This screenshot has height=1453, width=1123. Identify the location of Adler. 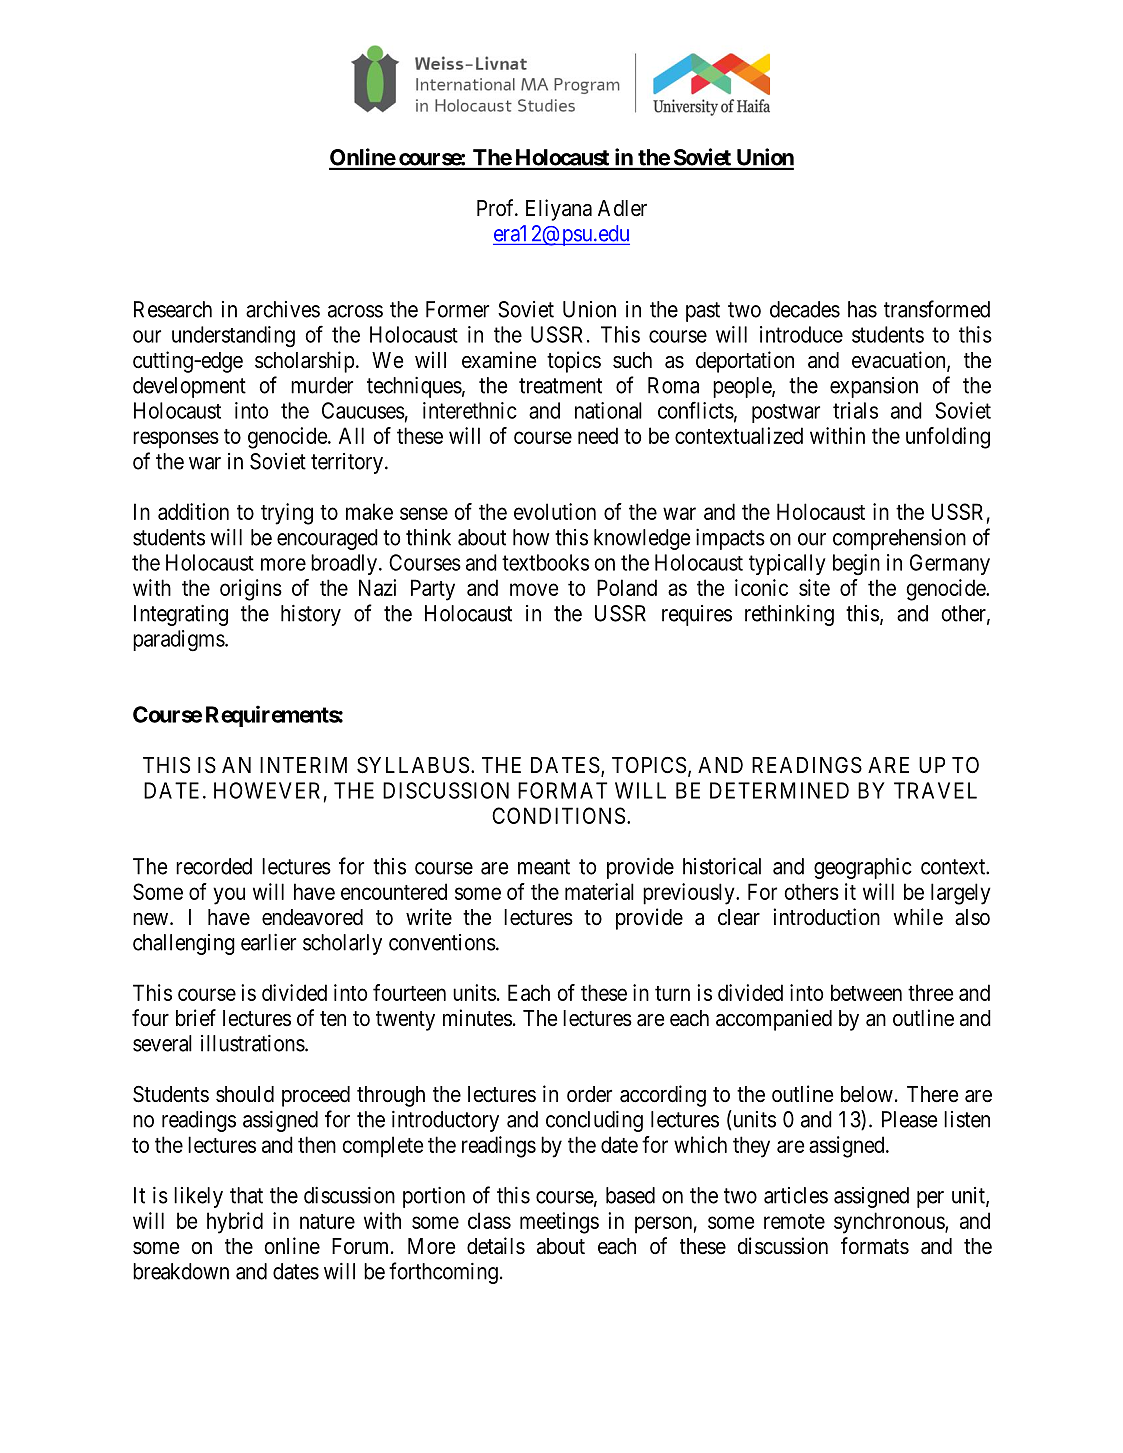
(622, 208).
